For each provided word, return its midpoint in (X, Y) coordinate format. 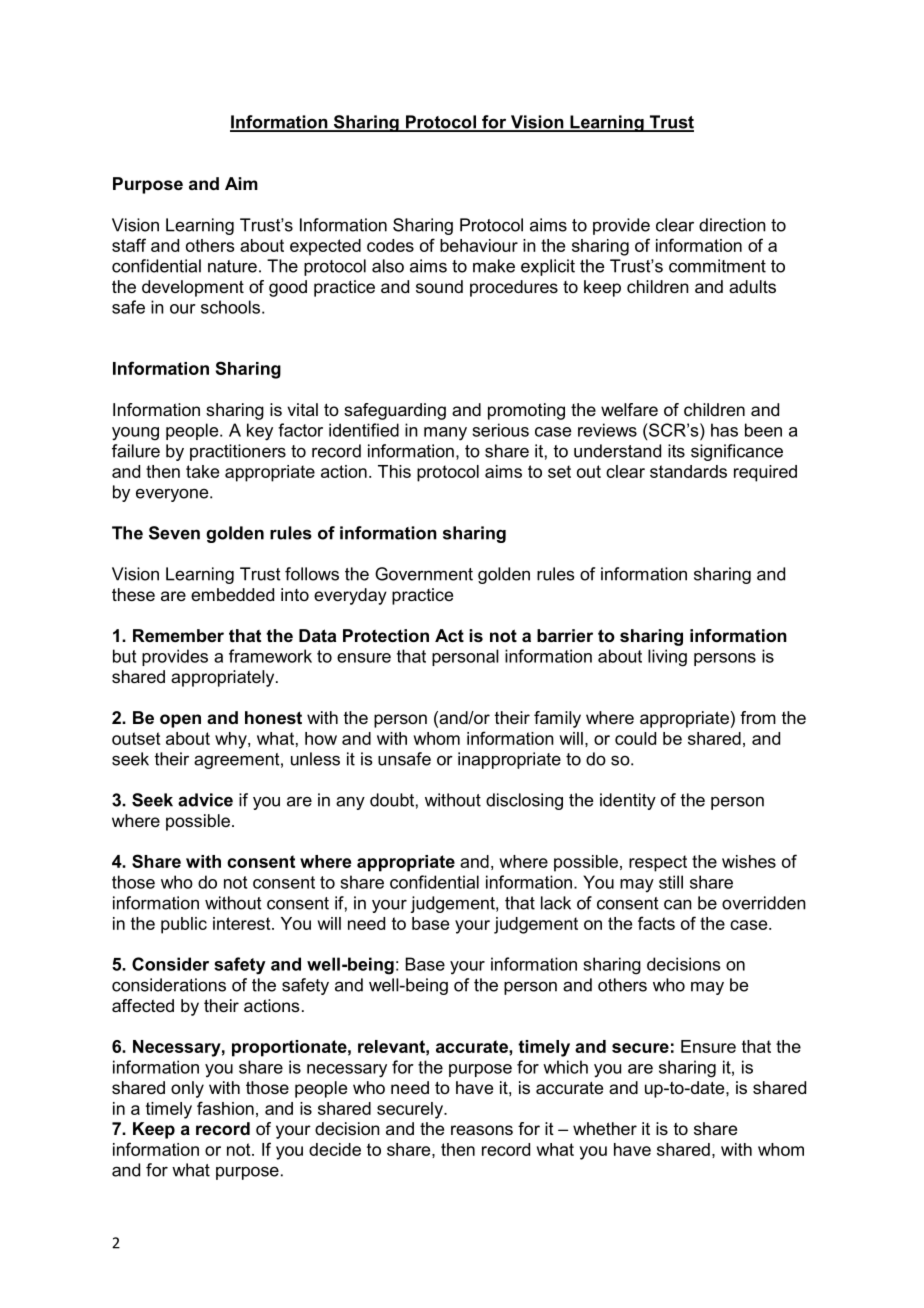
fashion (225, 1108)
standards (688, 471)
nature (232, 266)
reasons (482, 1130)
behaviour (479, 245)
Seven (174, 533)
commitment (717, 266)
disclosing (524, 801)
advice (205, 800)
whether (605, 1128)
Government (424, 574)
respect (658, 863)
